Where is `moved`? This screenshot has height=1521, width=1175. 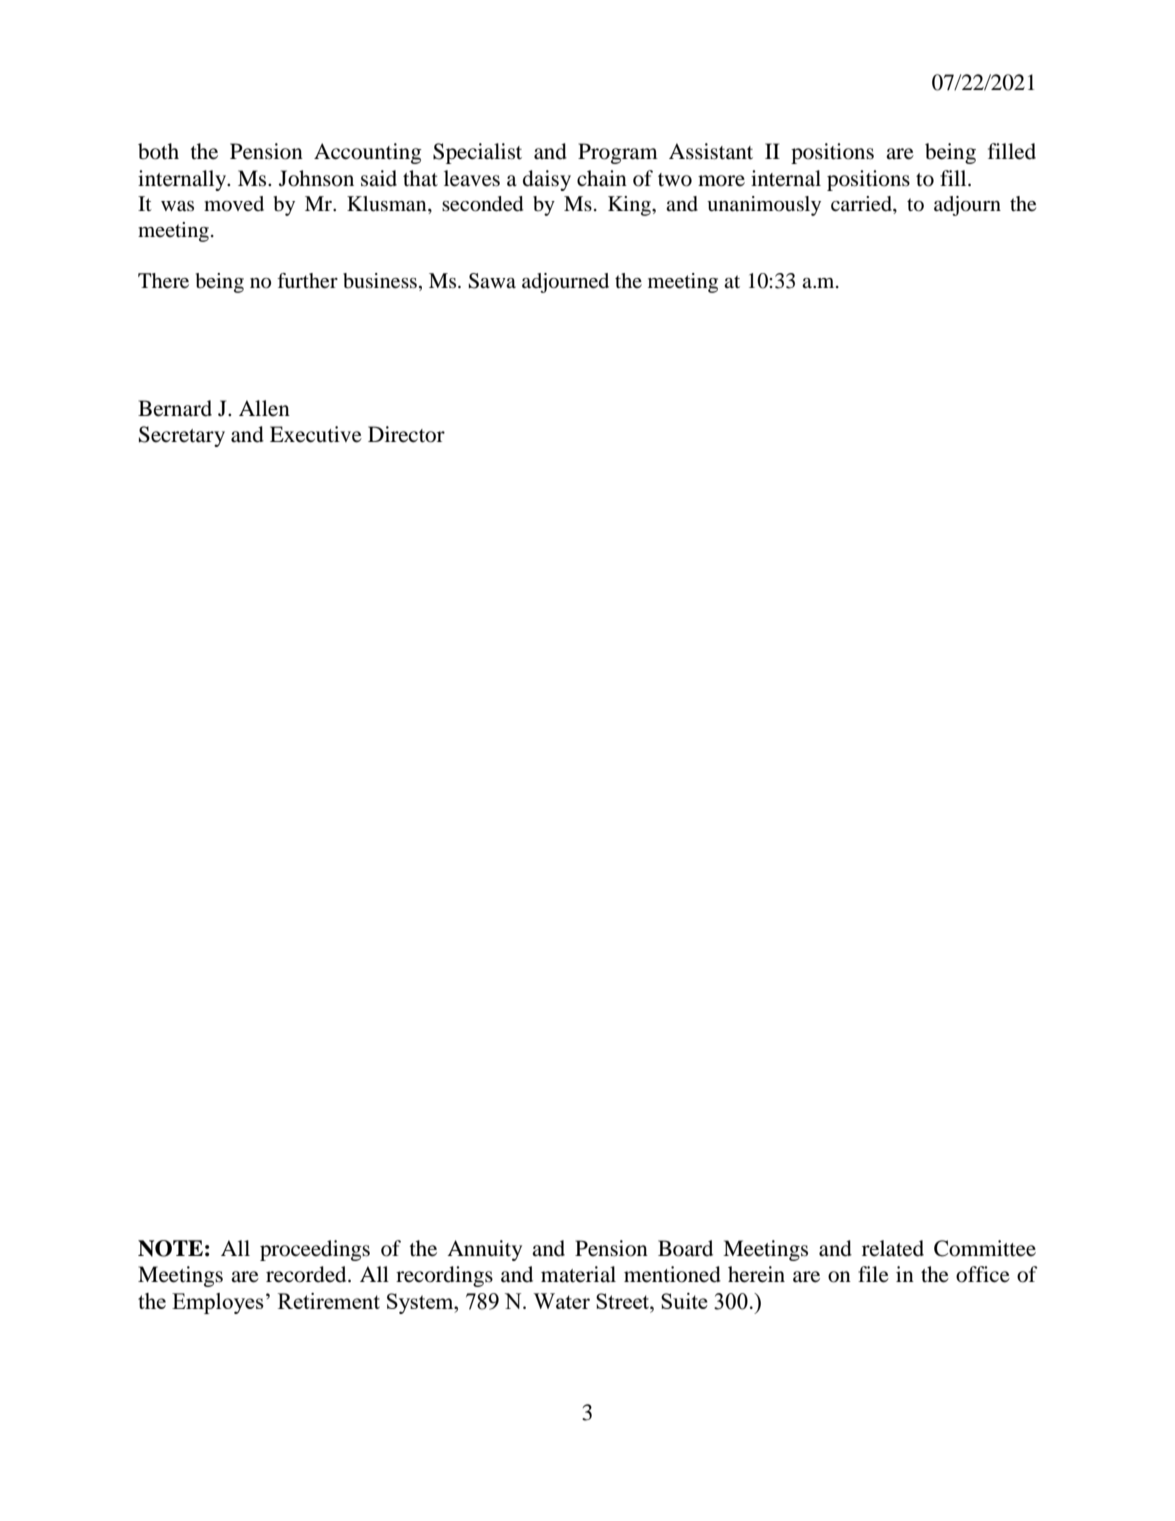 moved is located at coordinates (234, 204).
